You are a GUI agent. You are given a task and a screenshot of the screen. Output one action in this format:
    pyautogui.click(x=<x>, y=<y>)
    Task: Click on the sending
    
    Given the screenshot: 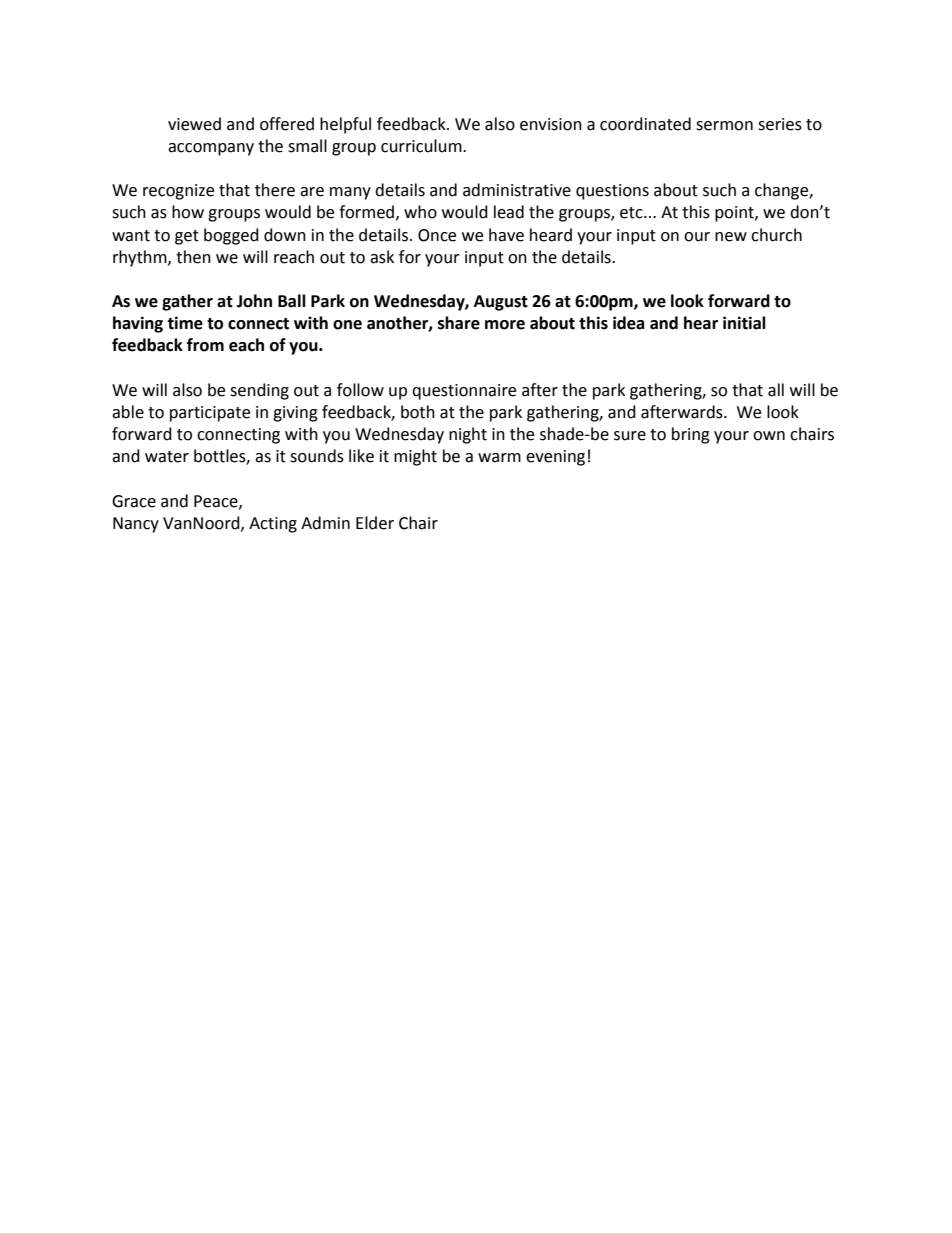 What is the action you would take?
    pyautogui.click(x=259, y=391)
